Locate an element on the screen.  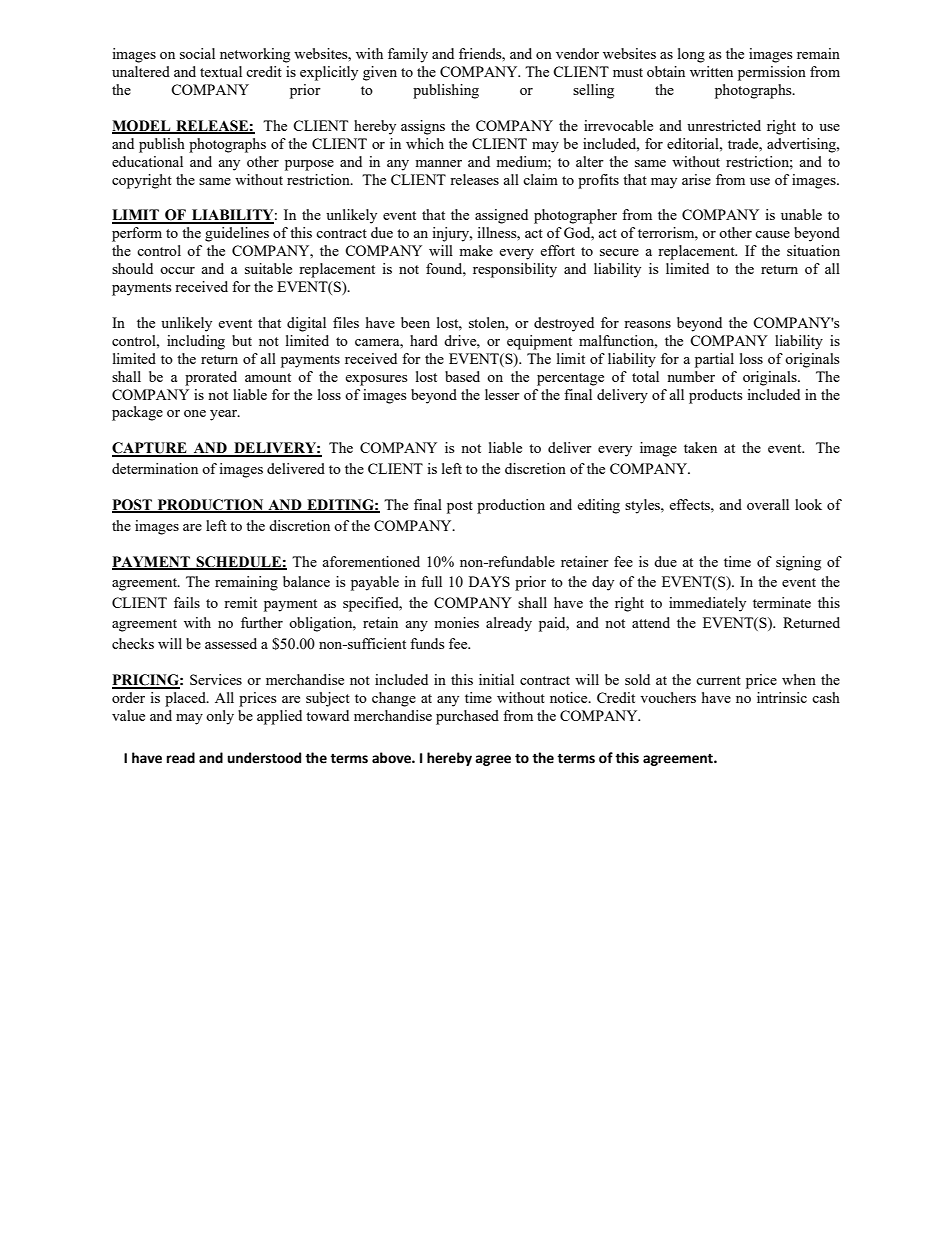
signing is located at coordinates (798, 563).
